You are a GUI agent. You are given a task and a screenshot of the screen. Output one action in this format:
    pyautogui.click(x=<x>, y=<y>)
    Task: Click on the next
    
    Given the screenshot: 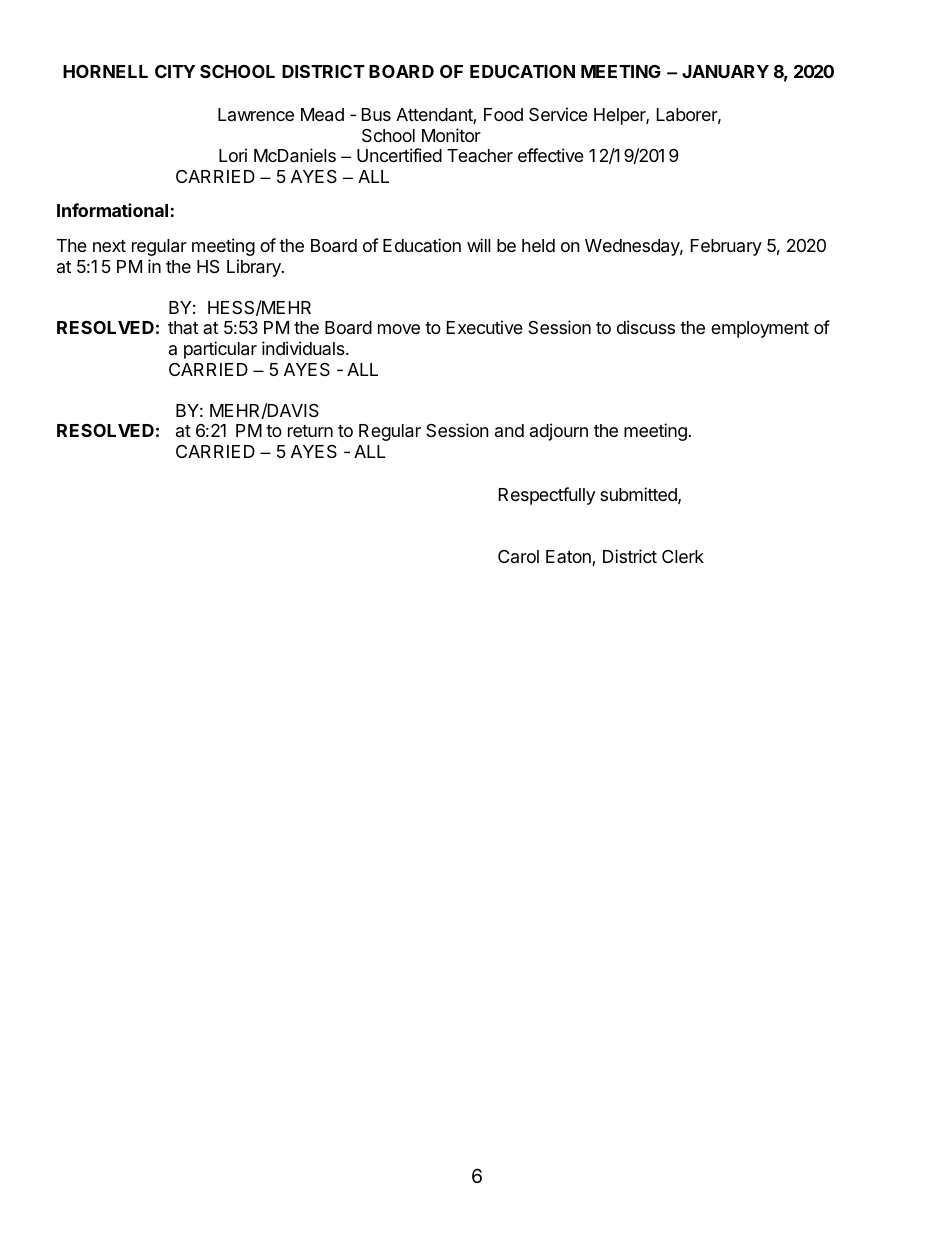 What is the action you would take?
    pyautogui.click(x=109, y=246)
